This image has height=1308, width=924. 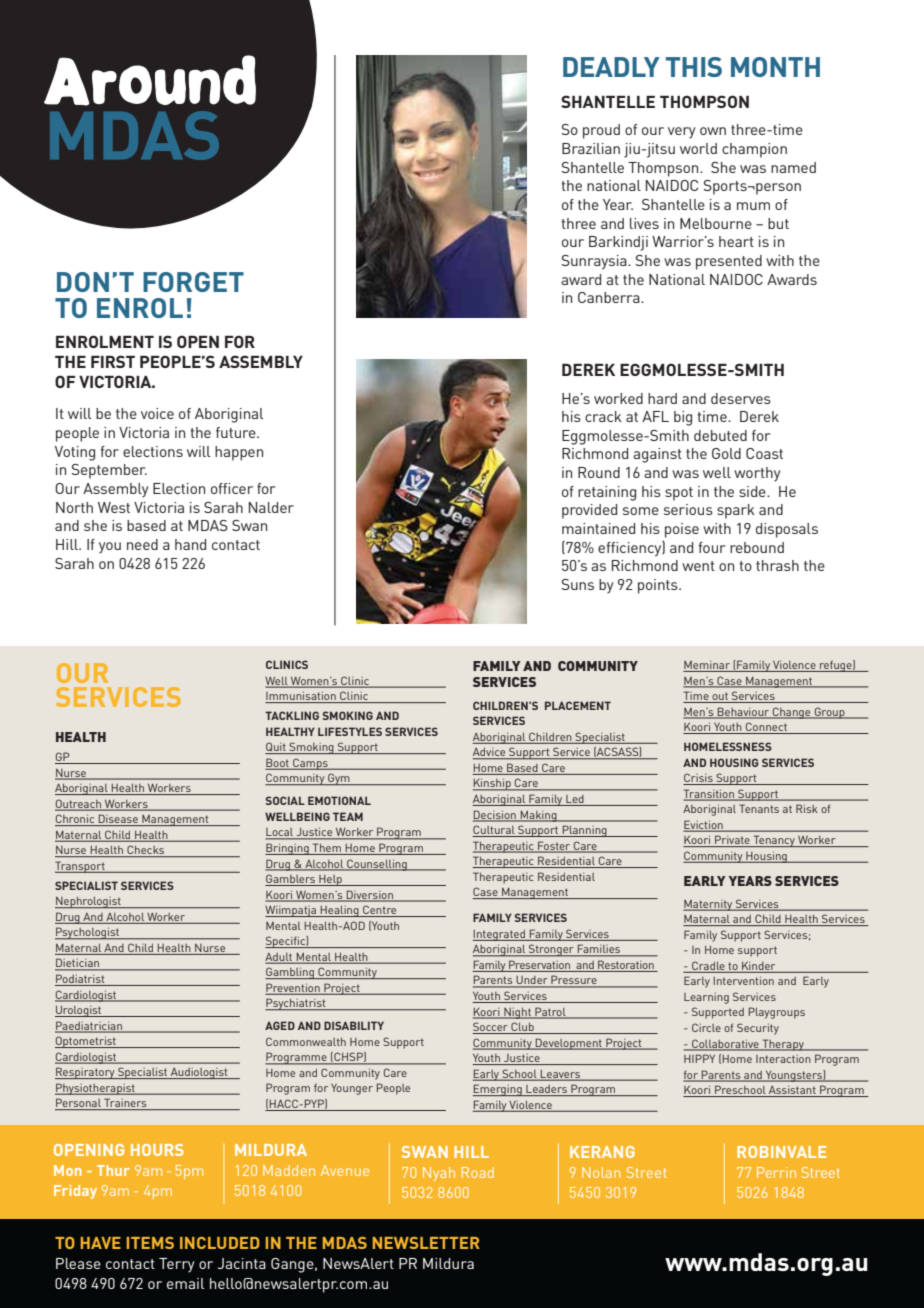 What do you see at coordinates (109, 471) in the image?
I see `September` at bounding box center [109, 471].
